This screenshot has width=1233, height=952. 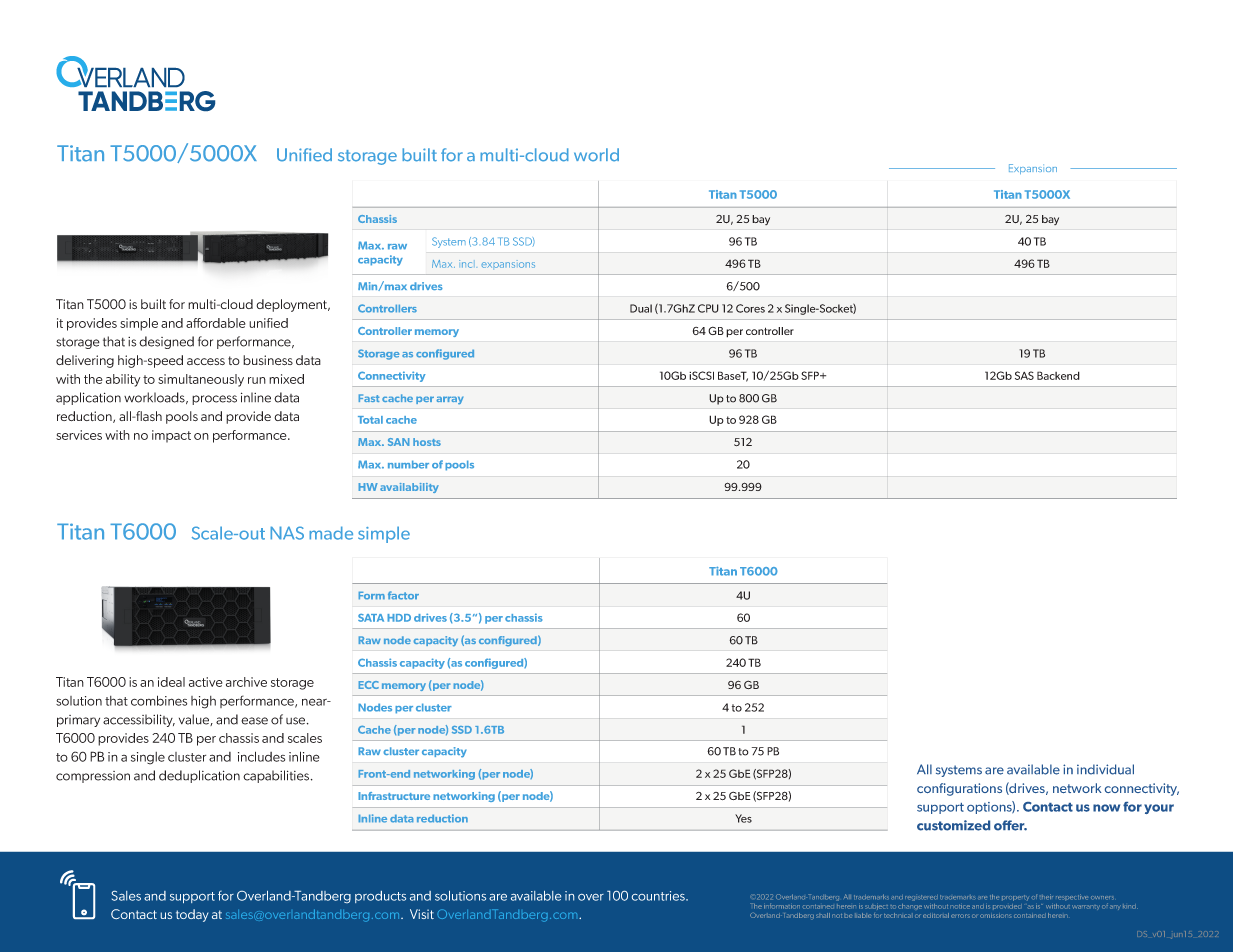 What do you see at coordinates (596, 155) in the screenshot?
I see `world` at bounding box center [596, 155].
